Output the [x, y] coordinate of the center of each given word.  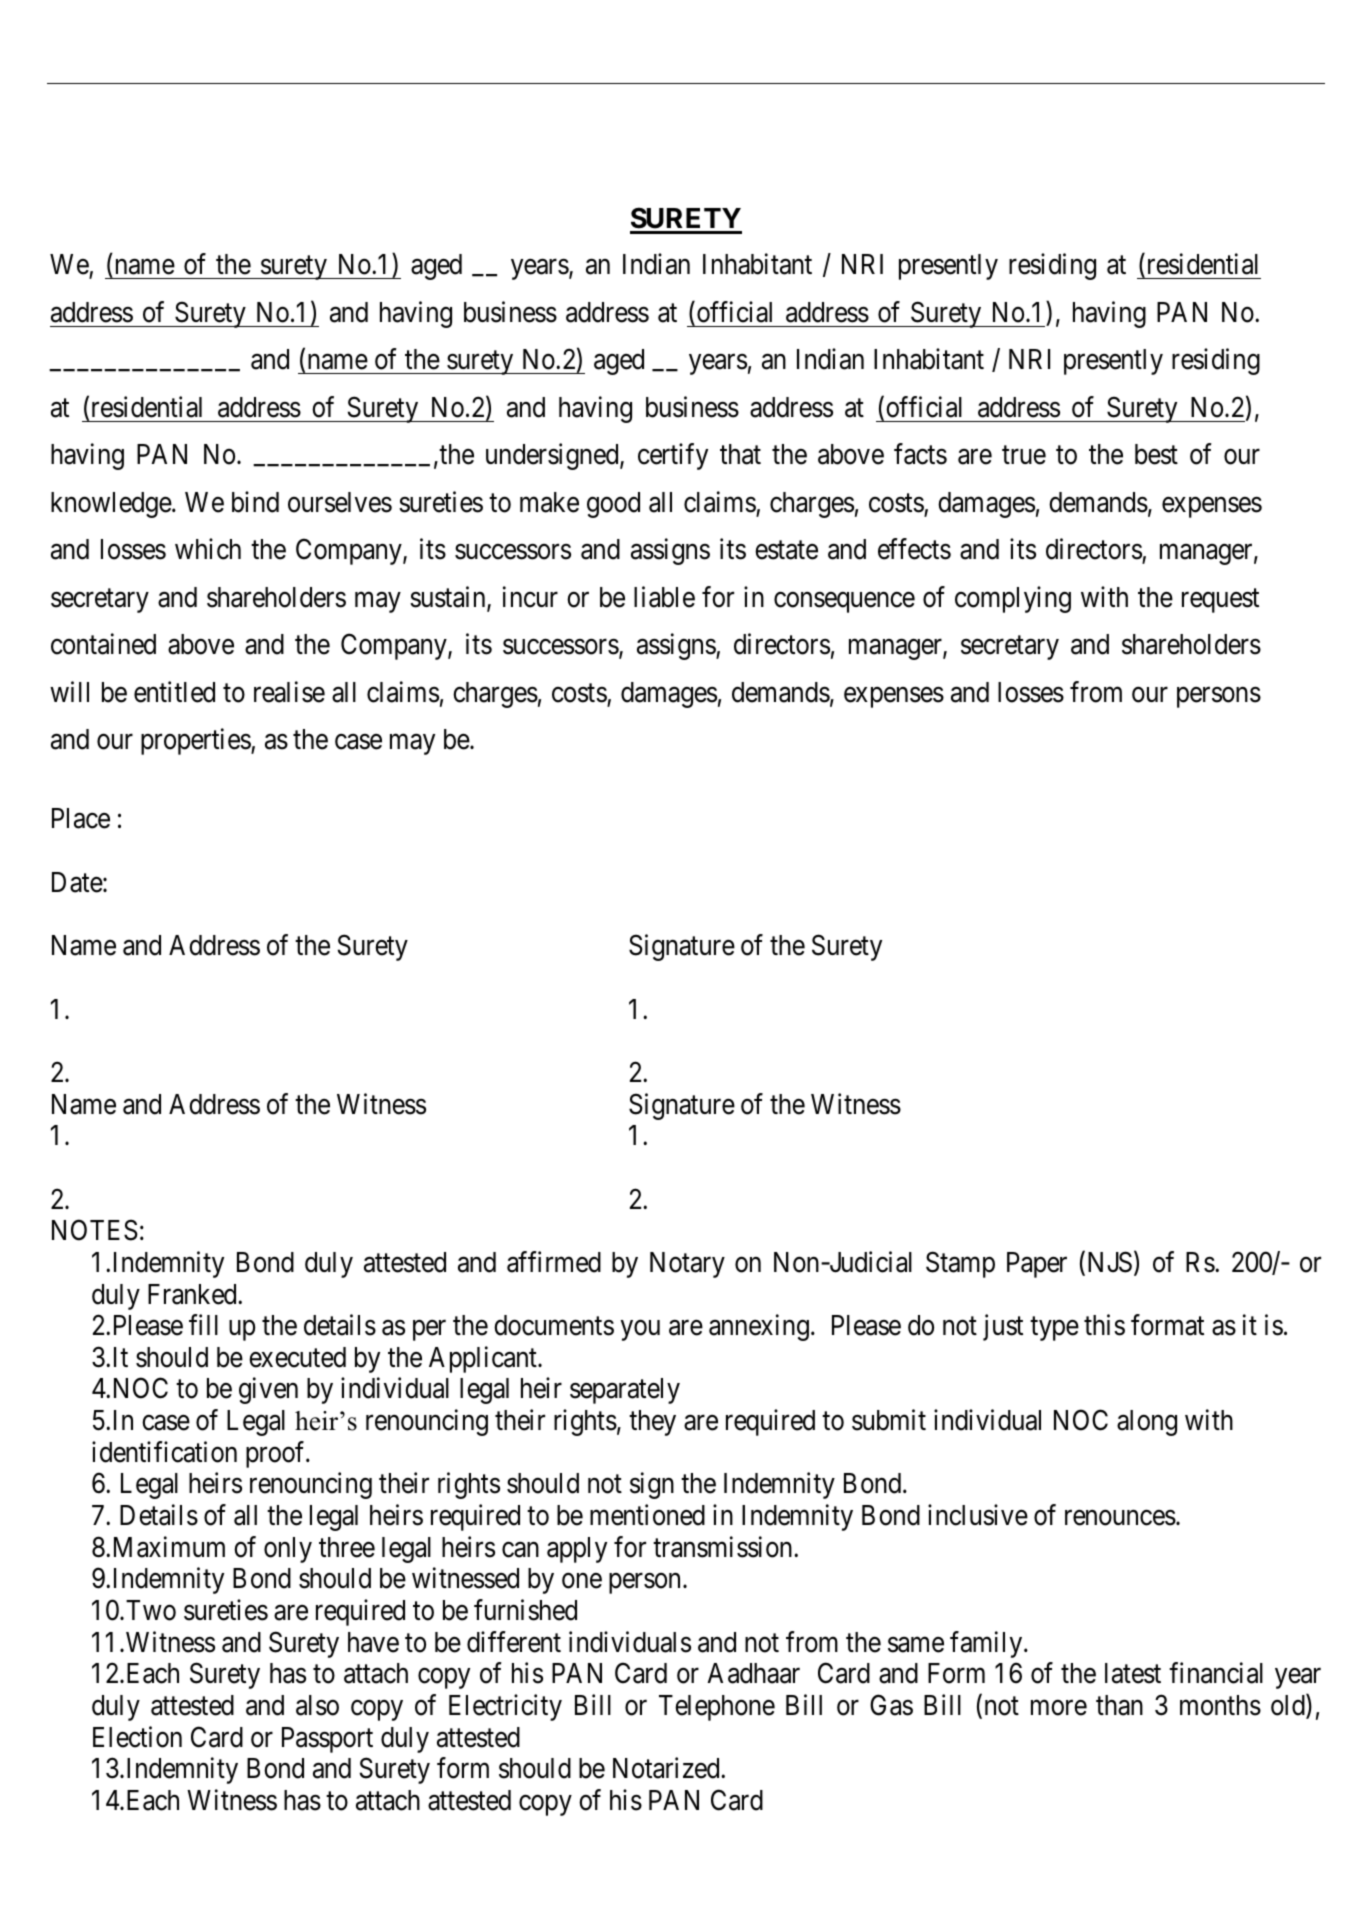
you [640, 1330]
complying [1013, 599]
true [1024, 455]
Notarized [667, 1768]
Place [81, 818]
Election [137, 1737]
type [1054, 1329]
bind [255, 502]
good [613, 505]
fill [203, 1324]
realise [289, 692]
